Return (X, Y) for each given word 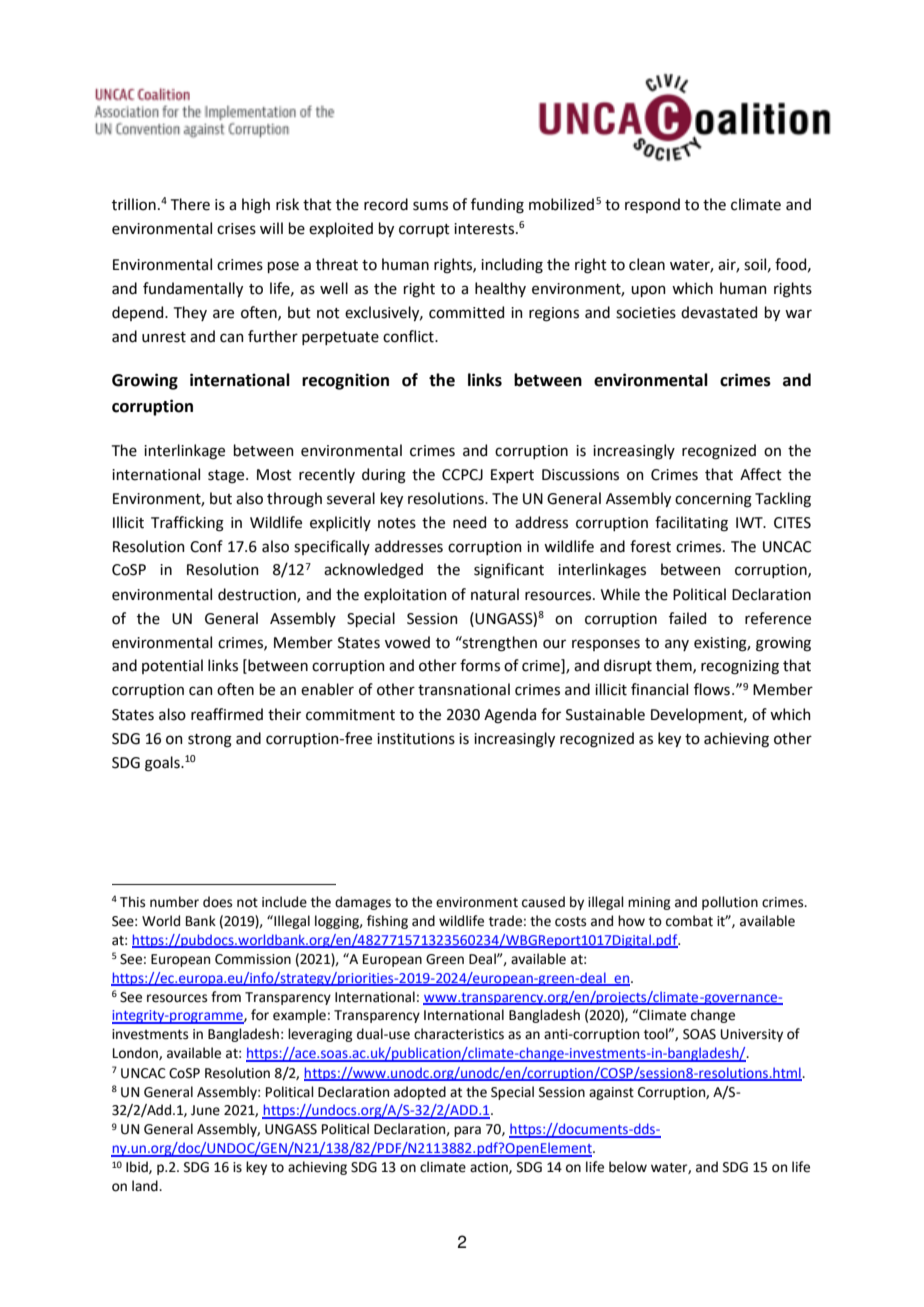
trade (505, 921)
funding (497, 206)
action (490, 1168)
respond (652, 205)
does (217, 902)
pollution (730, 903)
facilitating (691, 524)
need (469, 522)
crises (236, 229)
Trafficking (187, 524)
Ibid (138, 1167)
